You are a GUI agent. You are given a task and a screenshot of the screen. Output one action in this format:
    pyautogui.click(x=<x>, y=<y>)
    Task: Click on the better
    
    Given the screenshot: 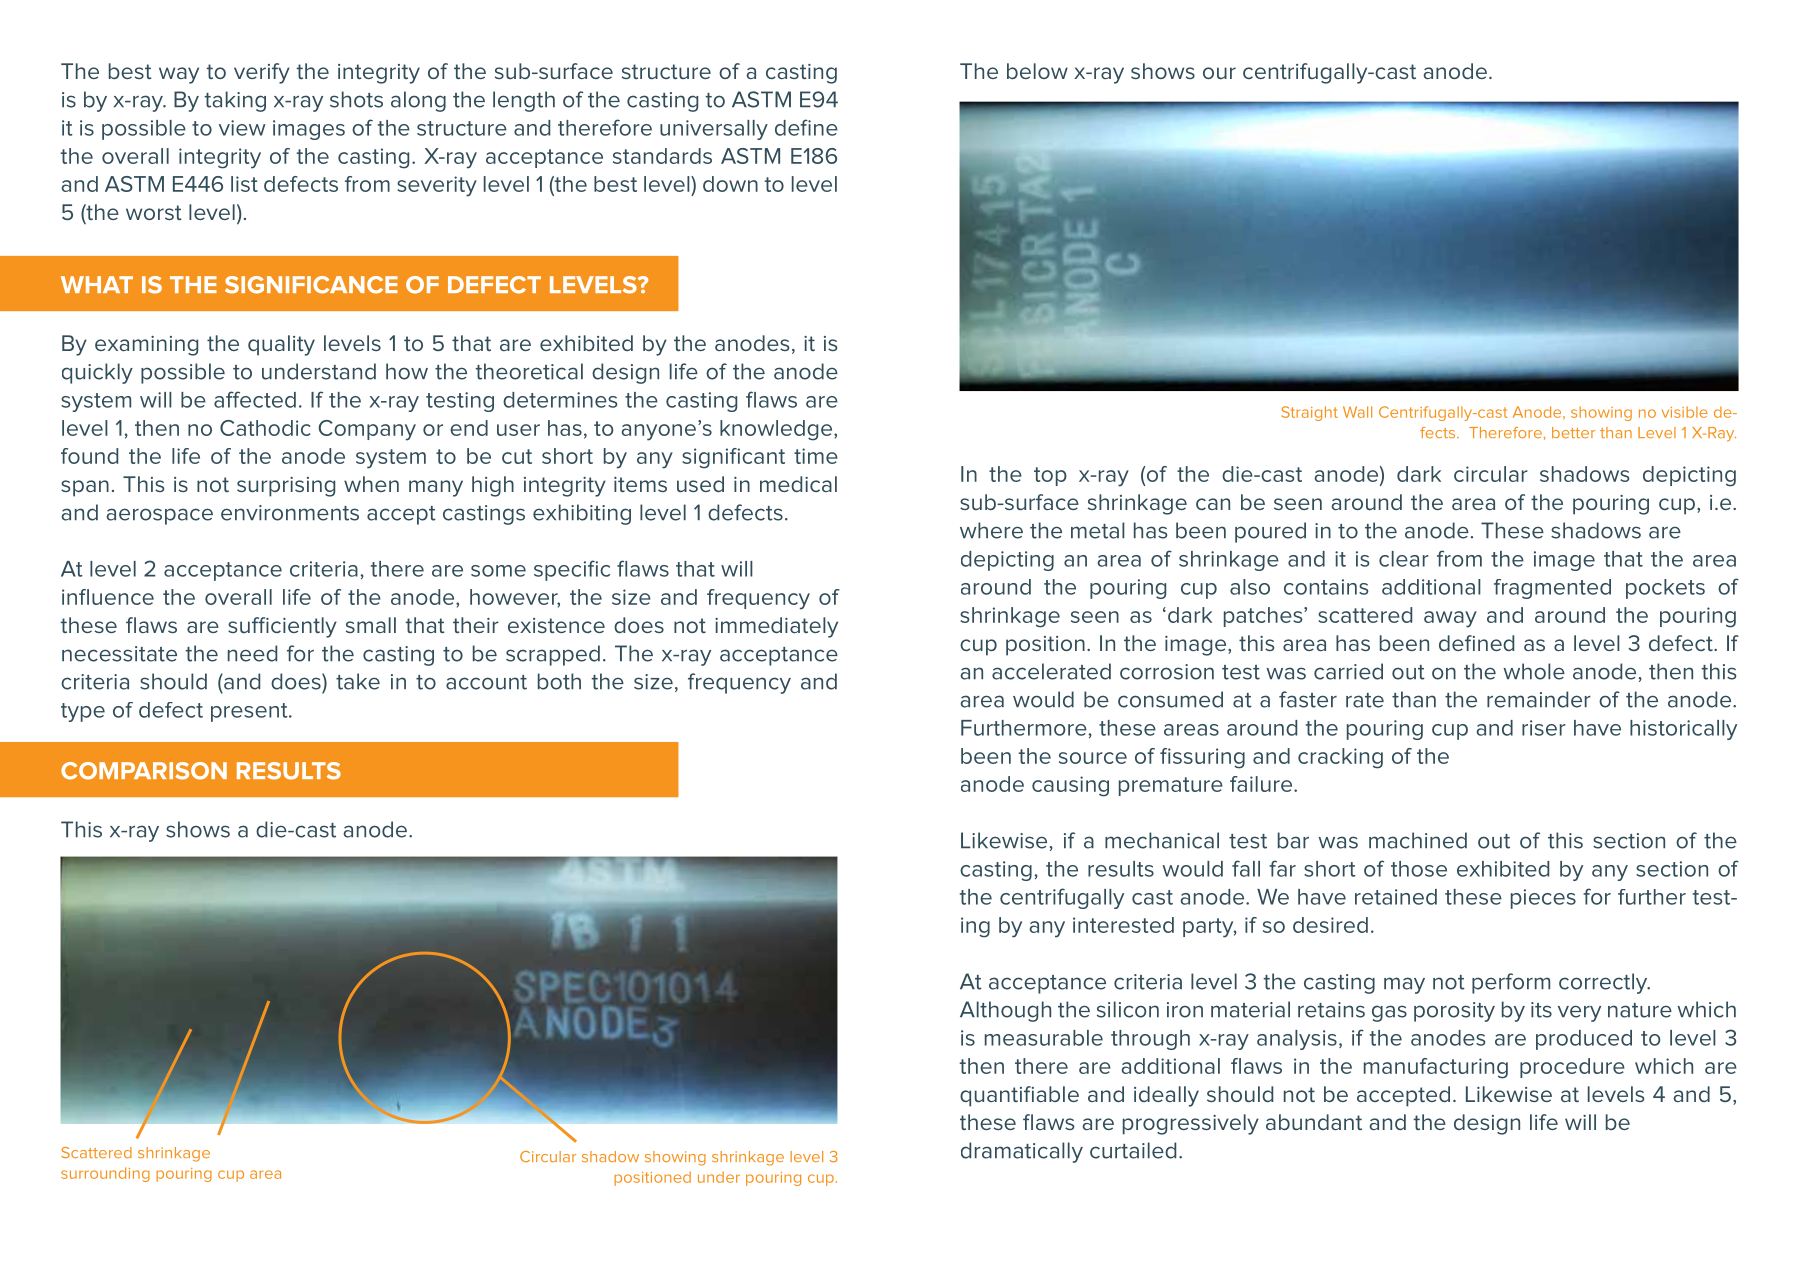 What is the action you would take?
    pyautogui.click(x=1573, y=432)
